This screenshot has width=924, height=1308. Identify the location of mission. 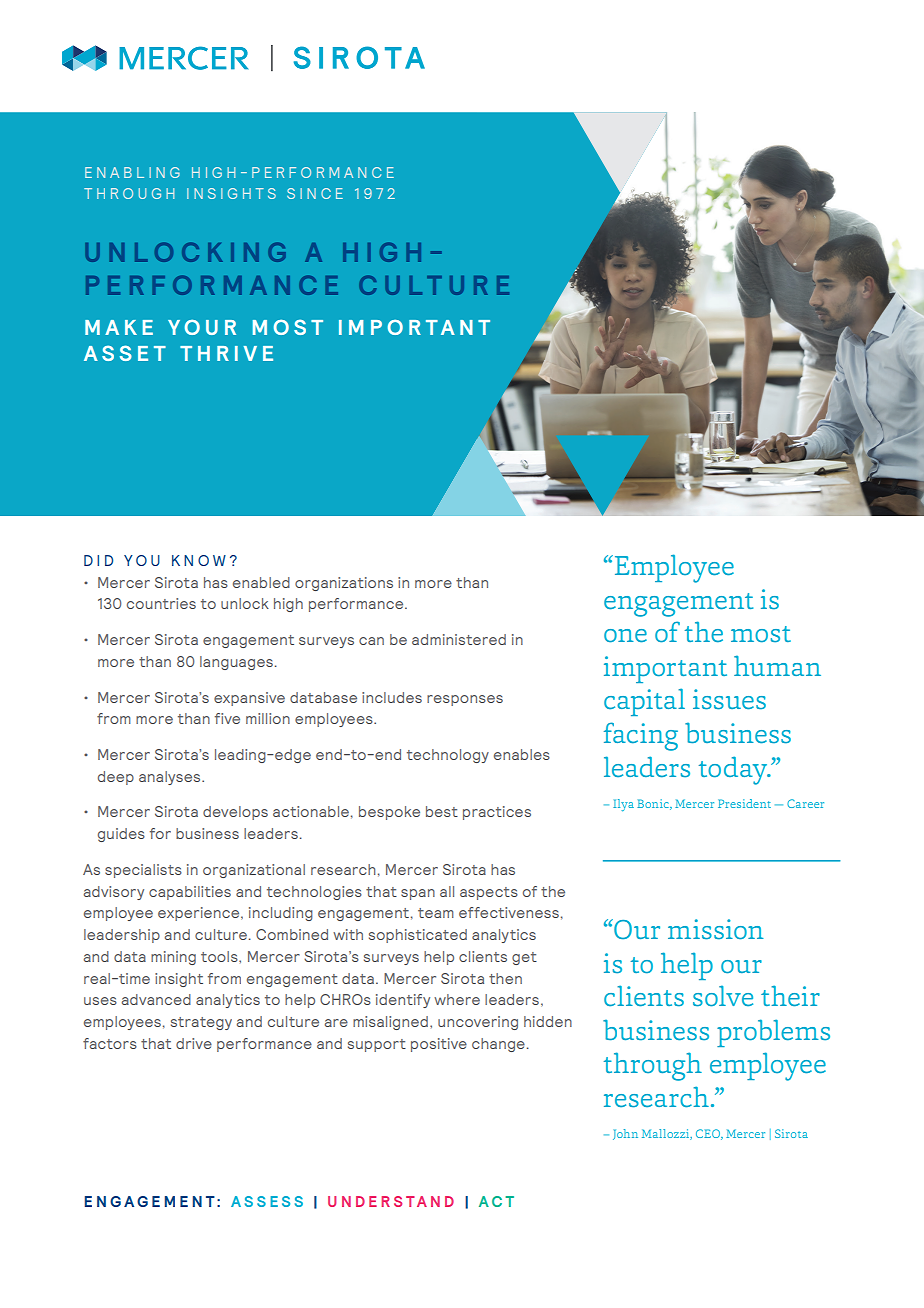
(716, 929).
